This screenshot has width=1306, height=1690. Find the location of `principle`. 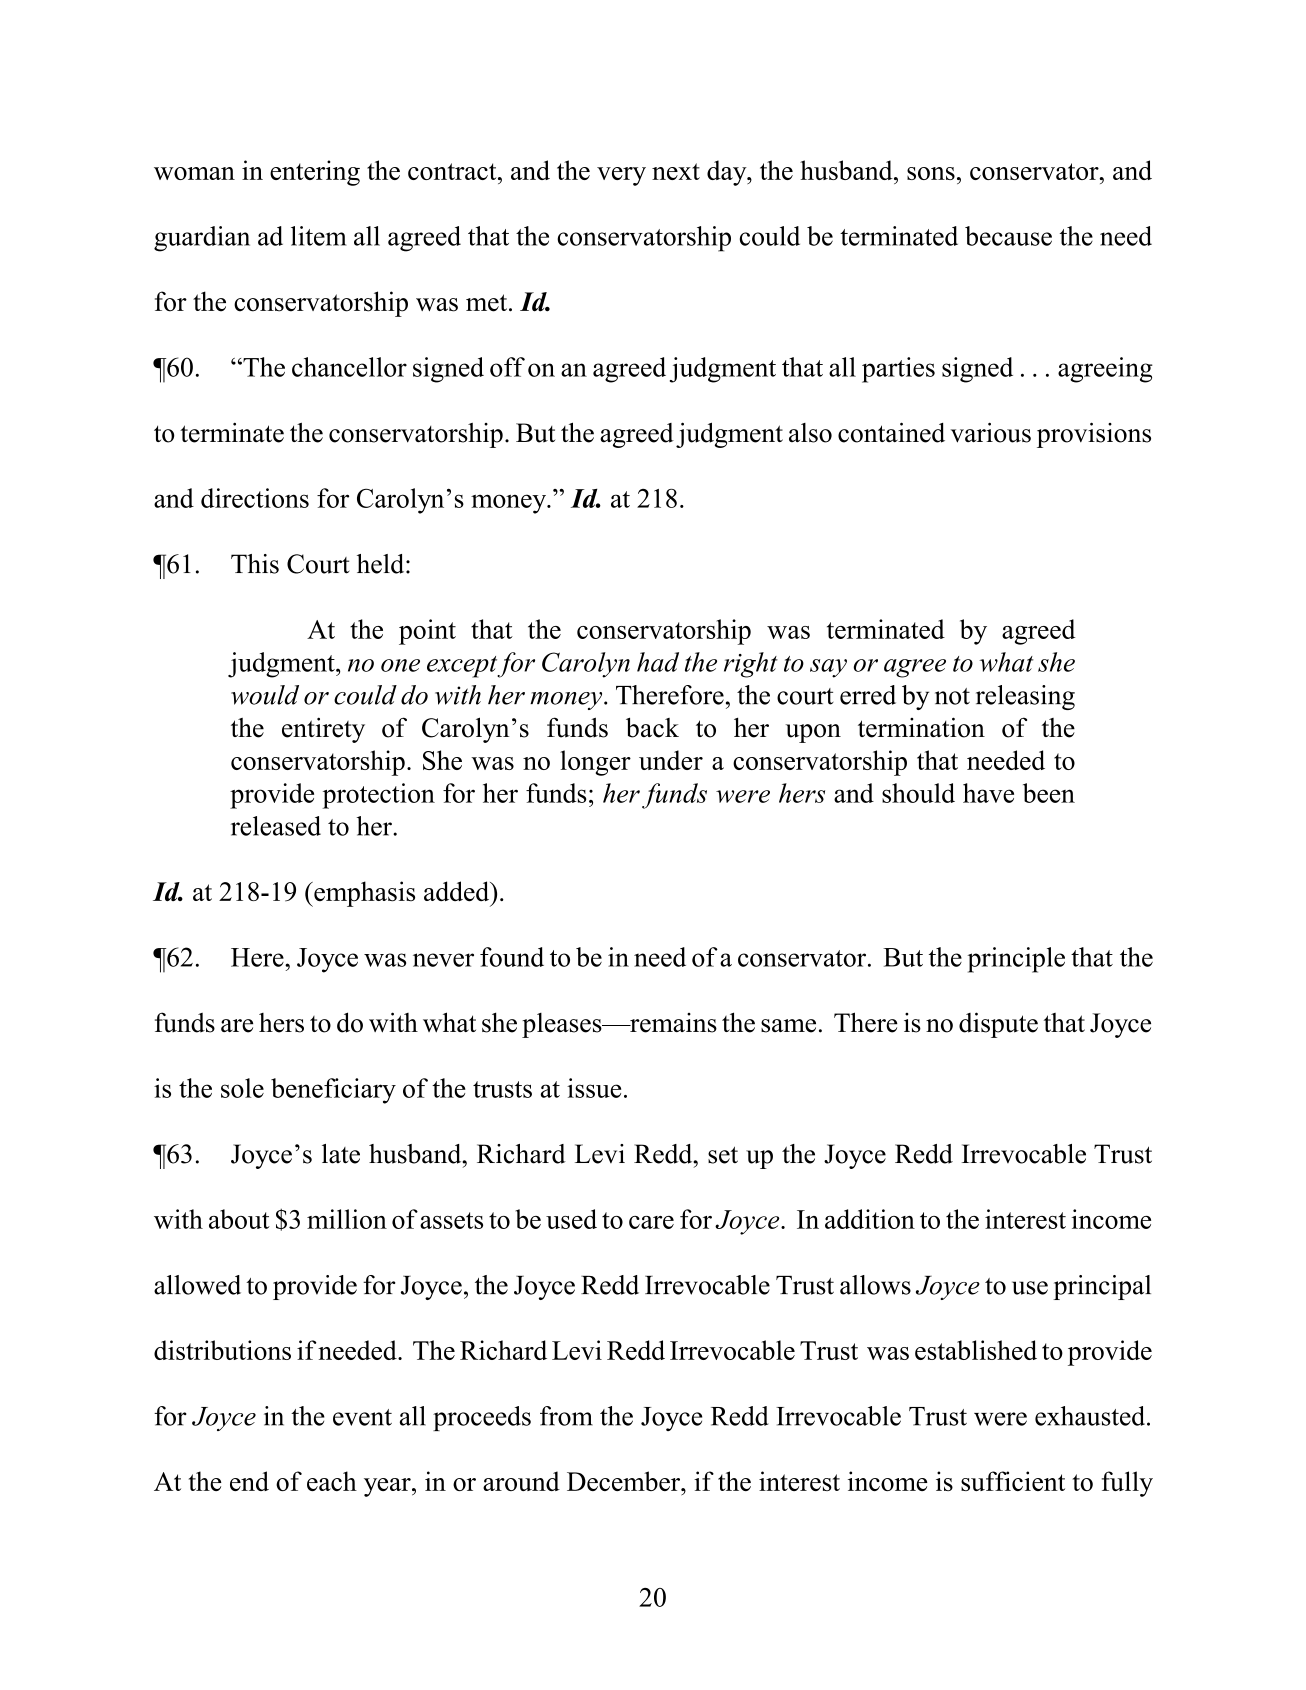

principle is located at coordinates (1016, 960).
